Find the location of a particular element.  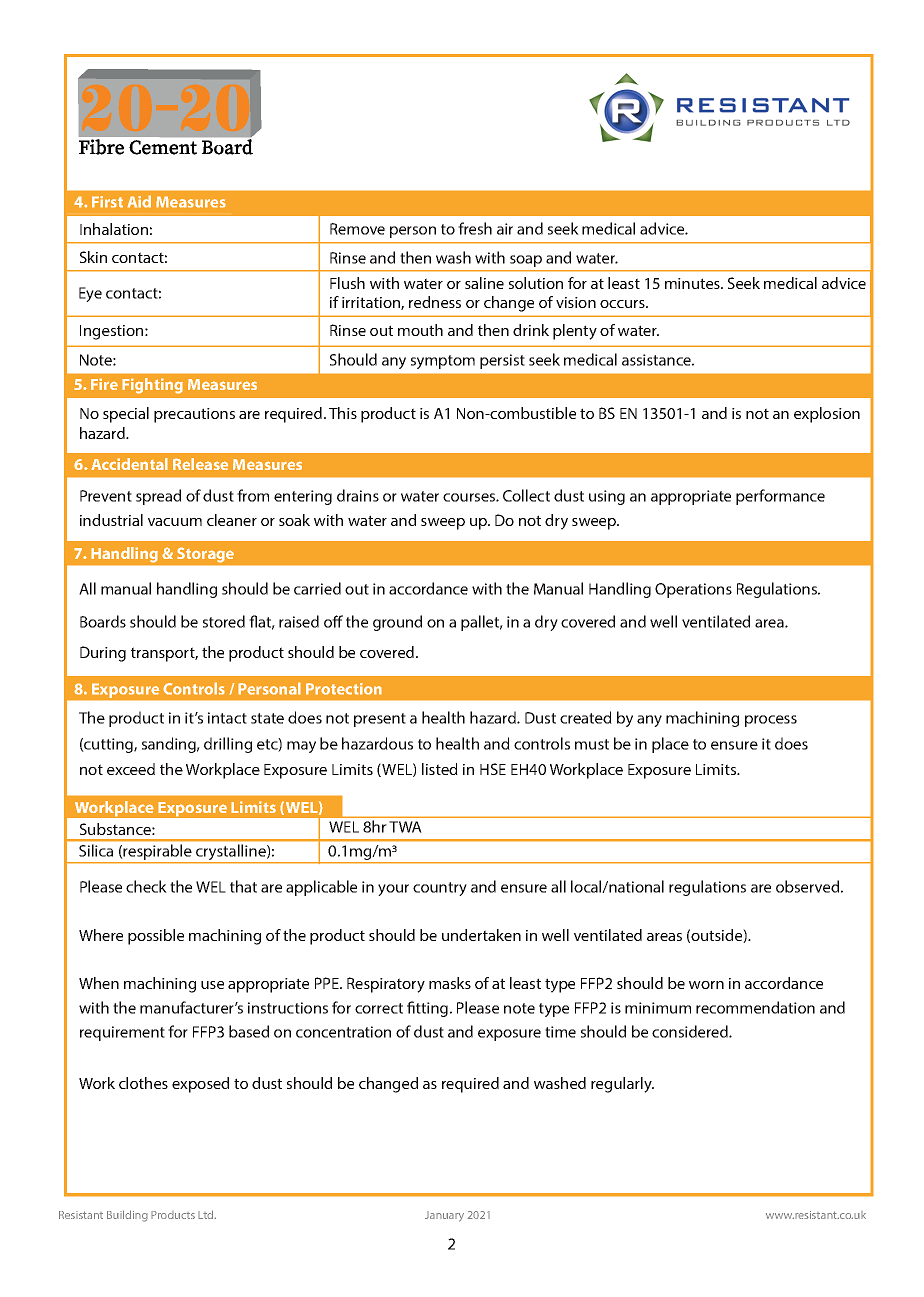

check is located at coordinates (146, 886).
